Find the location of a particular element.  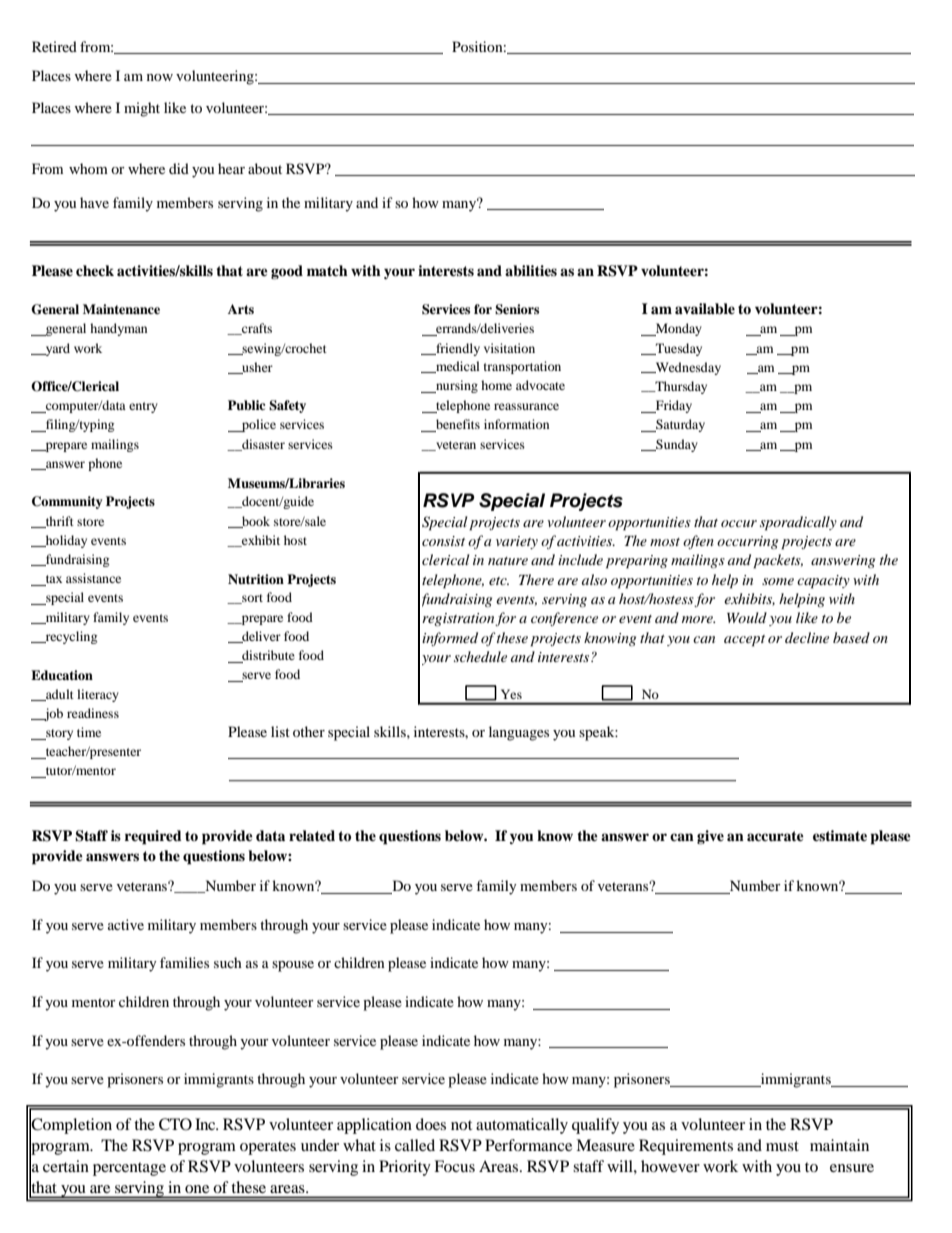

available is located at coordinates (705, 309).
